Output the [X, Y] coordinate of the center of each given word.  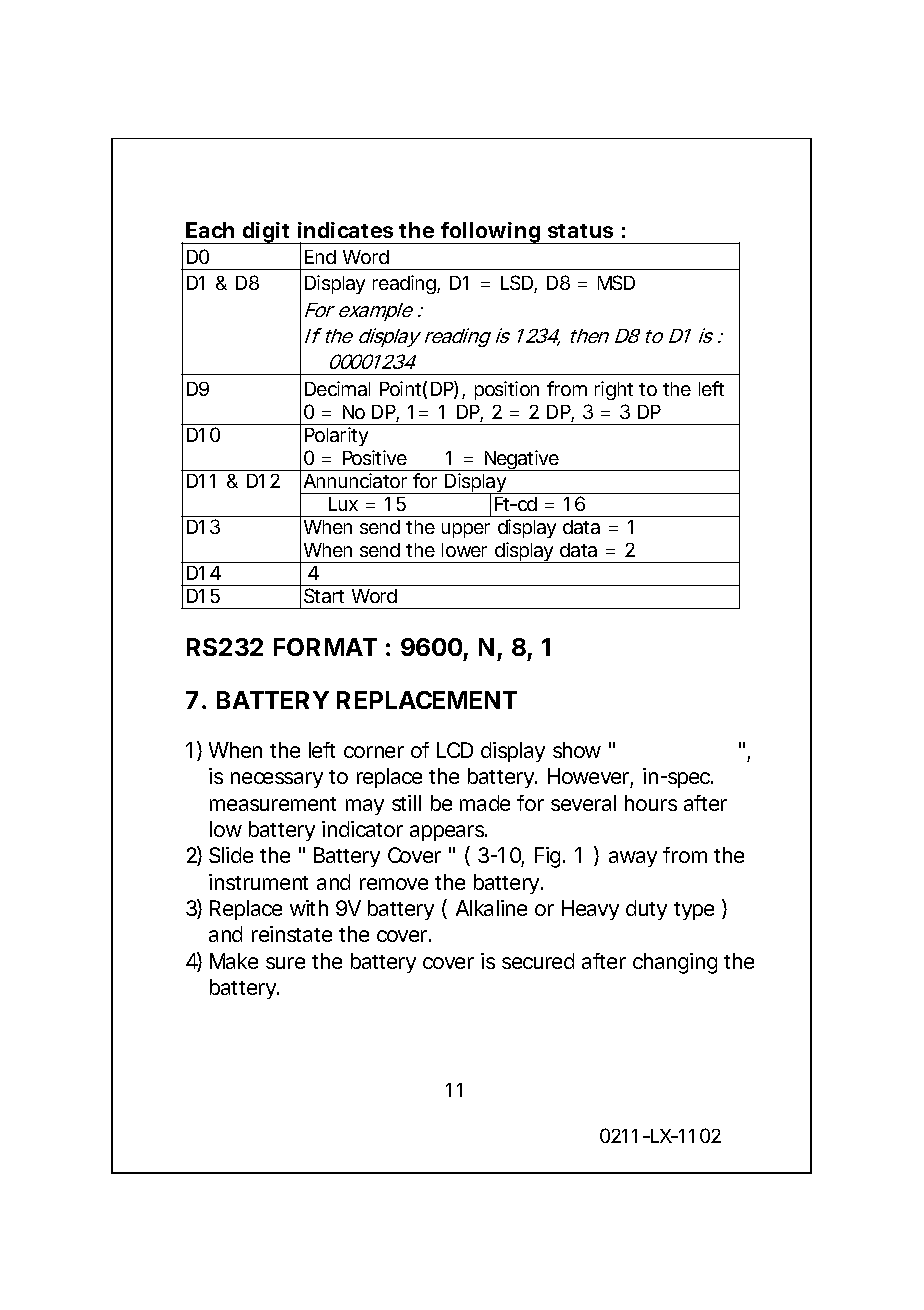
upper [466, 530]
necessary [277, 780]
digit [268, 233]
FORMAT [325, 647]
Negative [523, 460]
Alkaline [491, 908]
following [492, 233]
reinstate [292, 934]
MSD [616, 282]
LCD [455, 750]
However [590, 777]
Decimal [337, 388]
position [507, 390]
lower [464, 550]
